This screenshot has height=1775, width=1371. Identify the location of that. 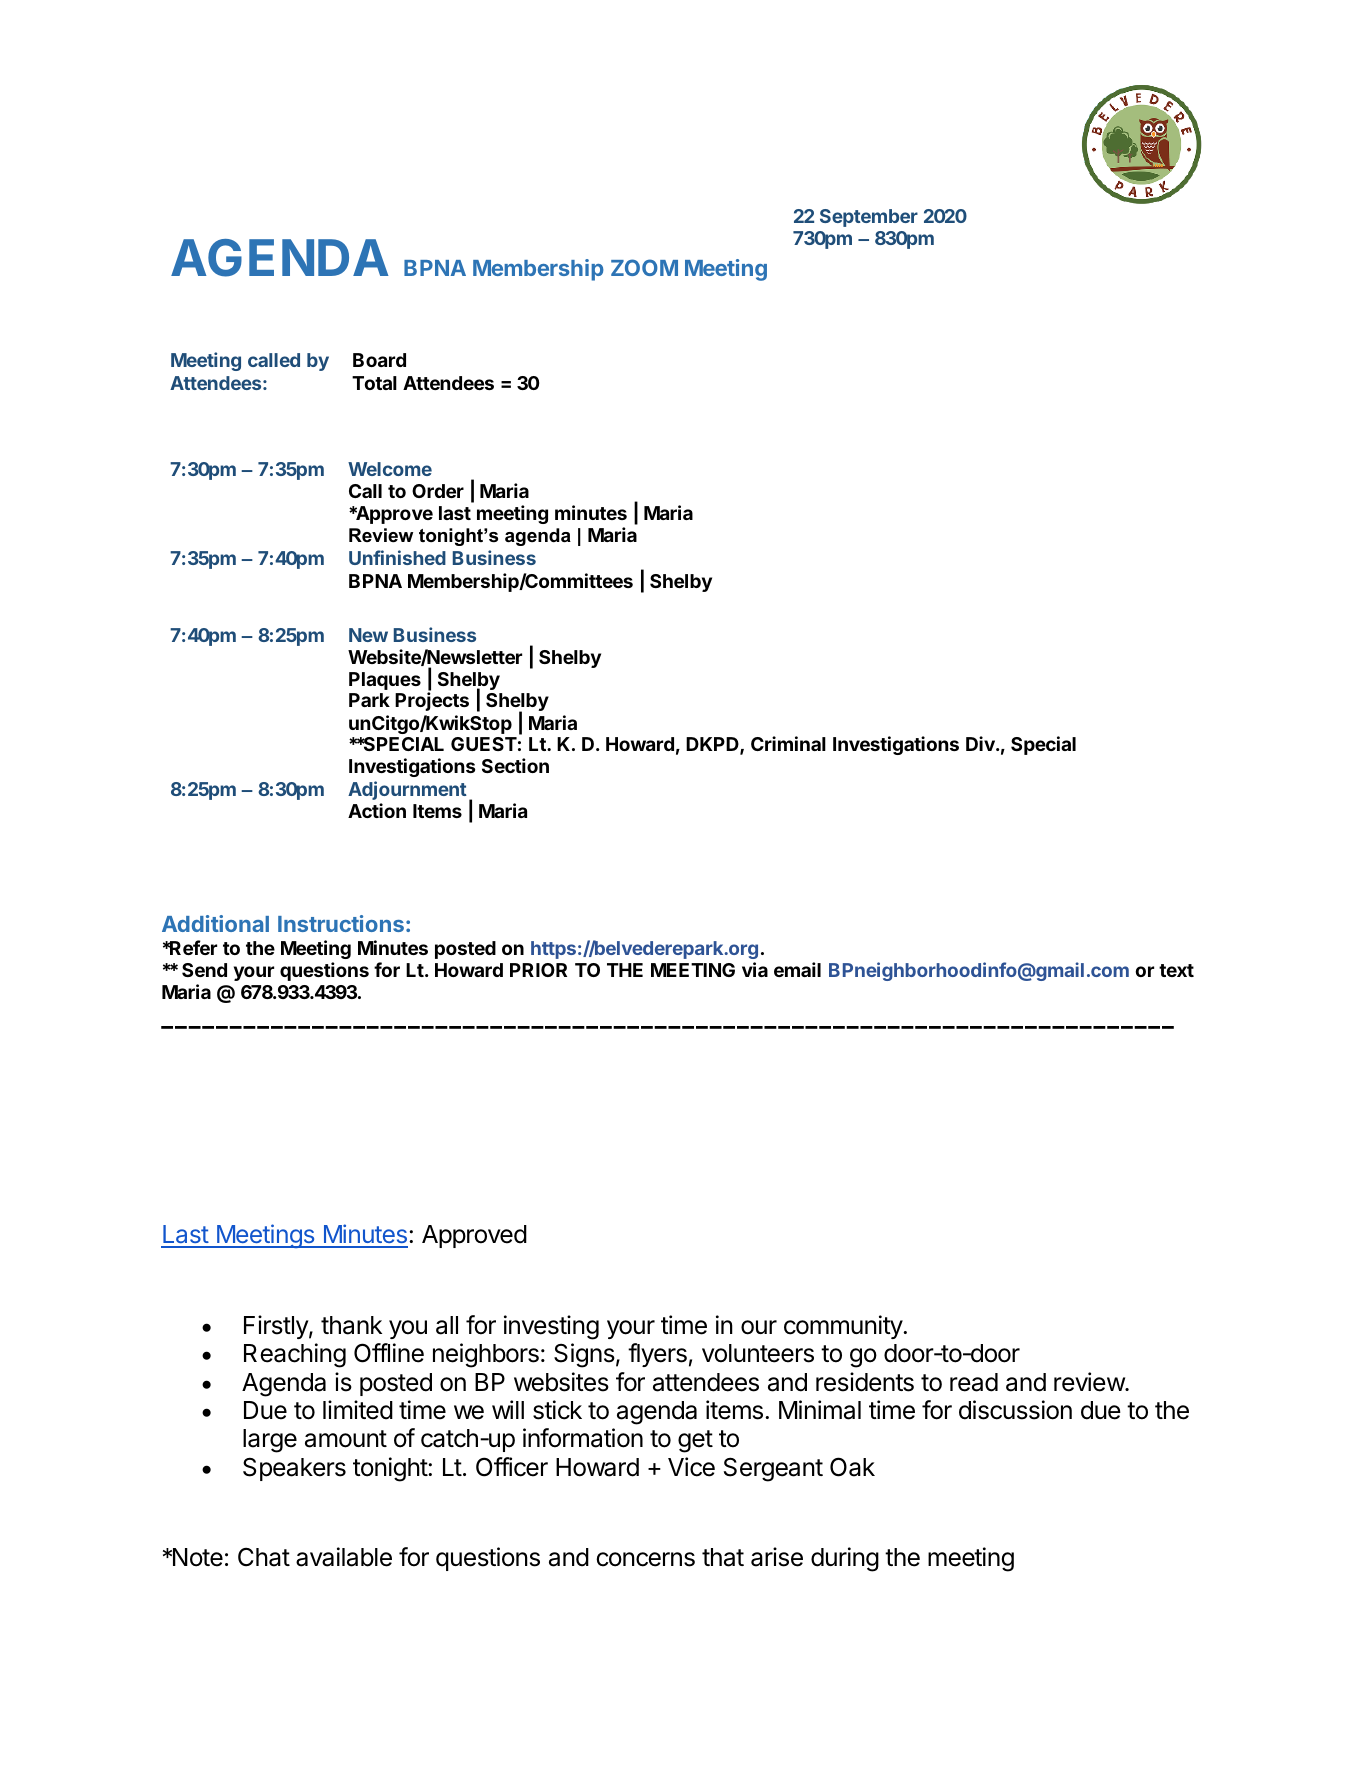
(723, 1557).
